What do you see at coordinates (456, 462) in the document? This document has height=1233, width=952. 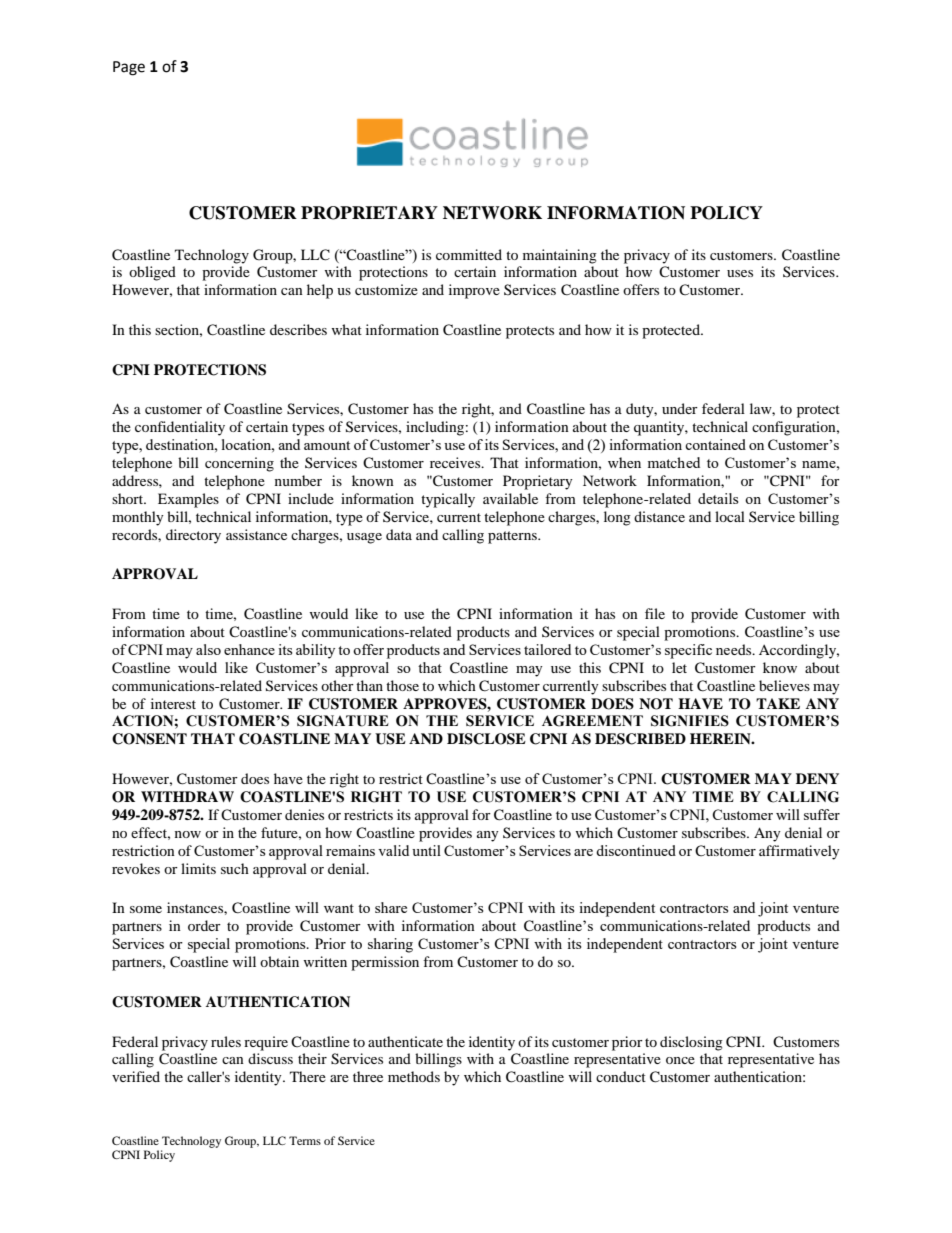 I see `receives` at bounding box center [456, 462].
